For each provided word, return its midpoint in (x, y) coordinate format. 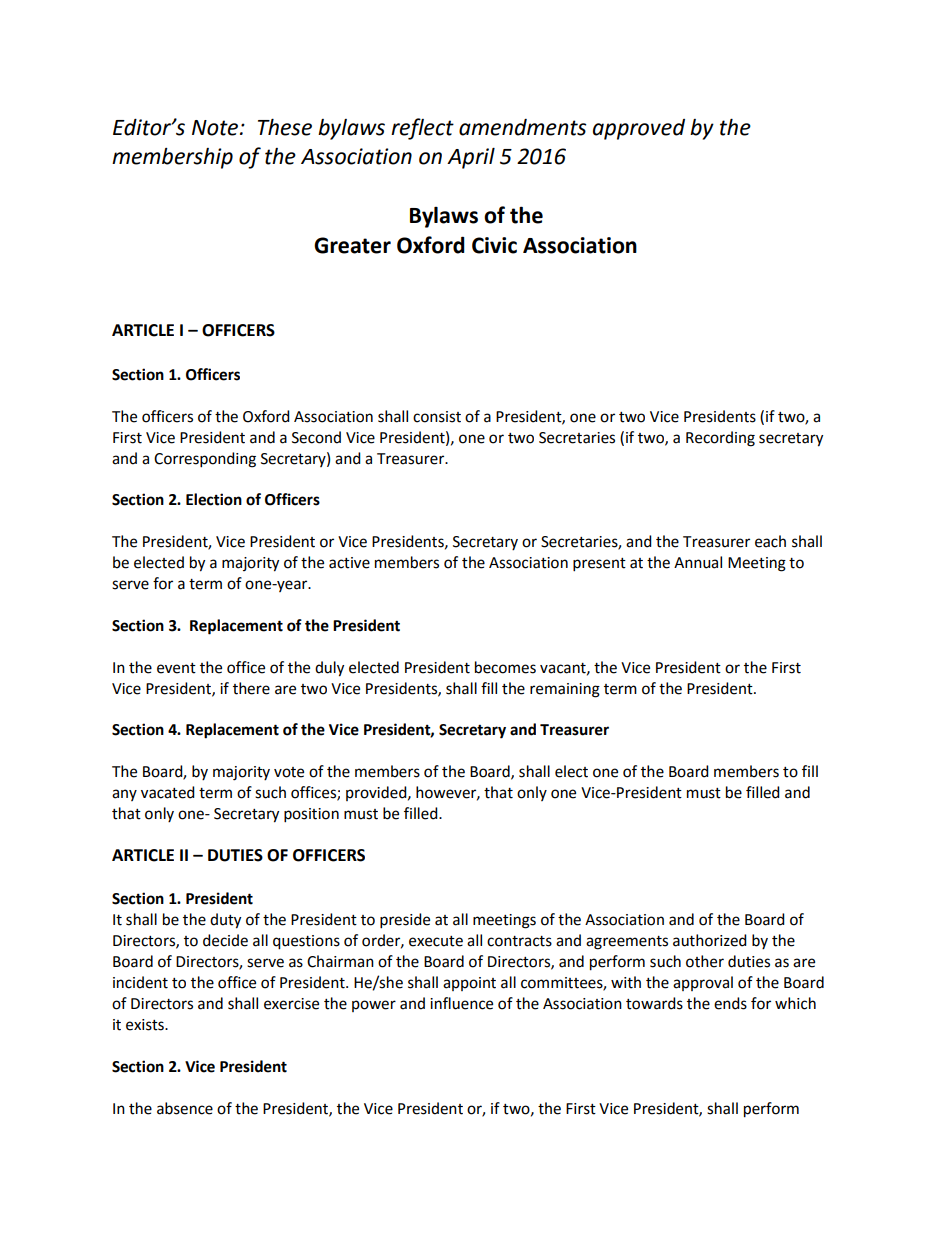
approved (639, 129)
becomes (505, 667)
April (471, 158)
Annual (698, 562)
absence (185, 1108)
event (176, 668)
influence (461, 1003)
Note (216, 128)
